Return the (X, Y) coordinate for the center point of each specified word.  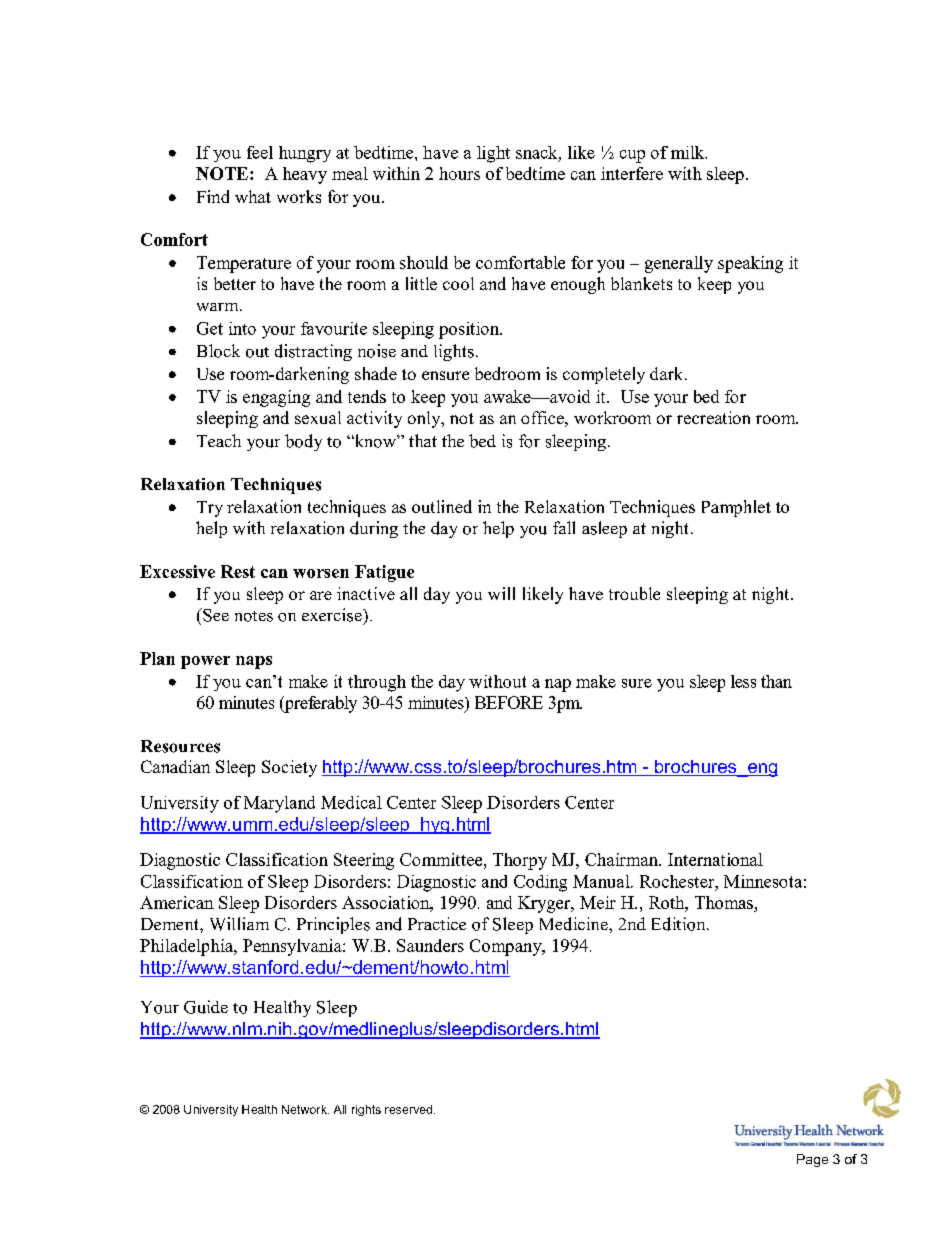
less (743, 681)
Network (305, 1109)
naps (254, 662)
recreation (713, 417)
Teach (219, 440)
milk (689, 152)
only (425, 419)
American (177, 902)
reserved (408, 1109)
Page (812, 1160)
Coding (540, 883)
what (253, 196)
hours (459, 173)
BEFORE (509, 702)
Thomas (724, 902)
